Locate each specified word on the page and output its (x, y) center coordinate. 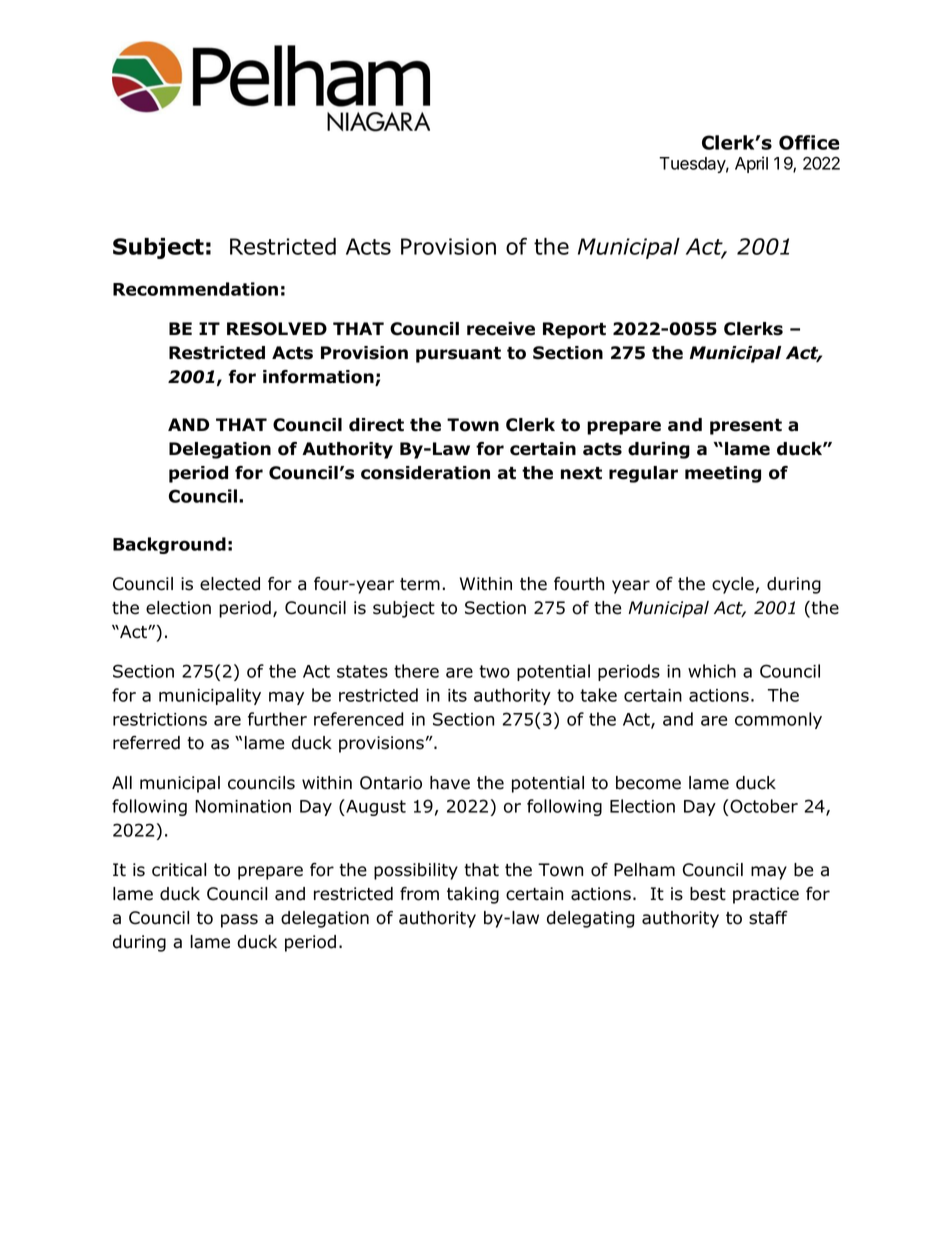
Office (809, 142)
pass (239, 921)
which (712, 671)
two (494, 671)
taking (473, 895)
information (319, 378)
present (746, 427)
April (751, 164)
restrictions (160, 719)
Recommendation (195, 289)
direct (376, 425)
